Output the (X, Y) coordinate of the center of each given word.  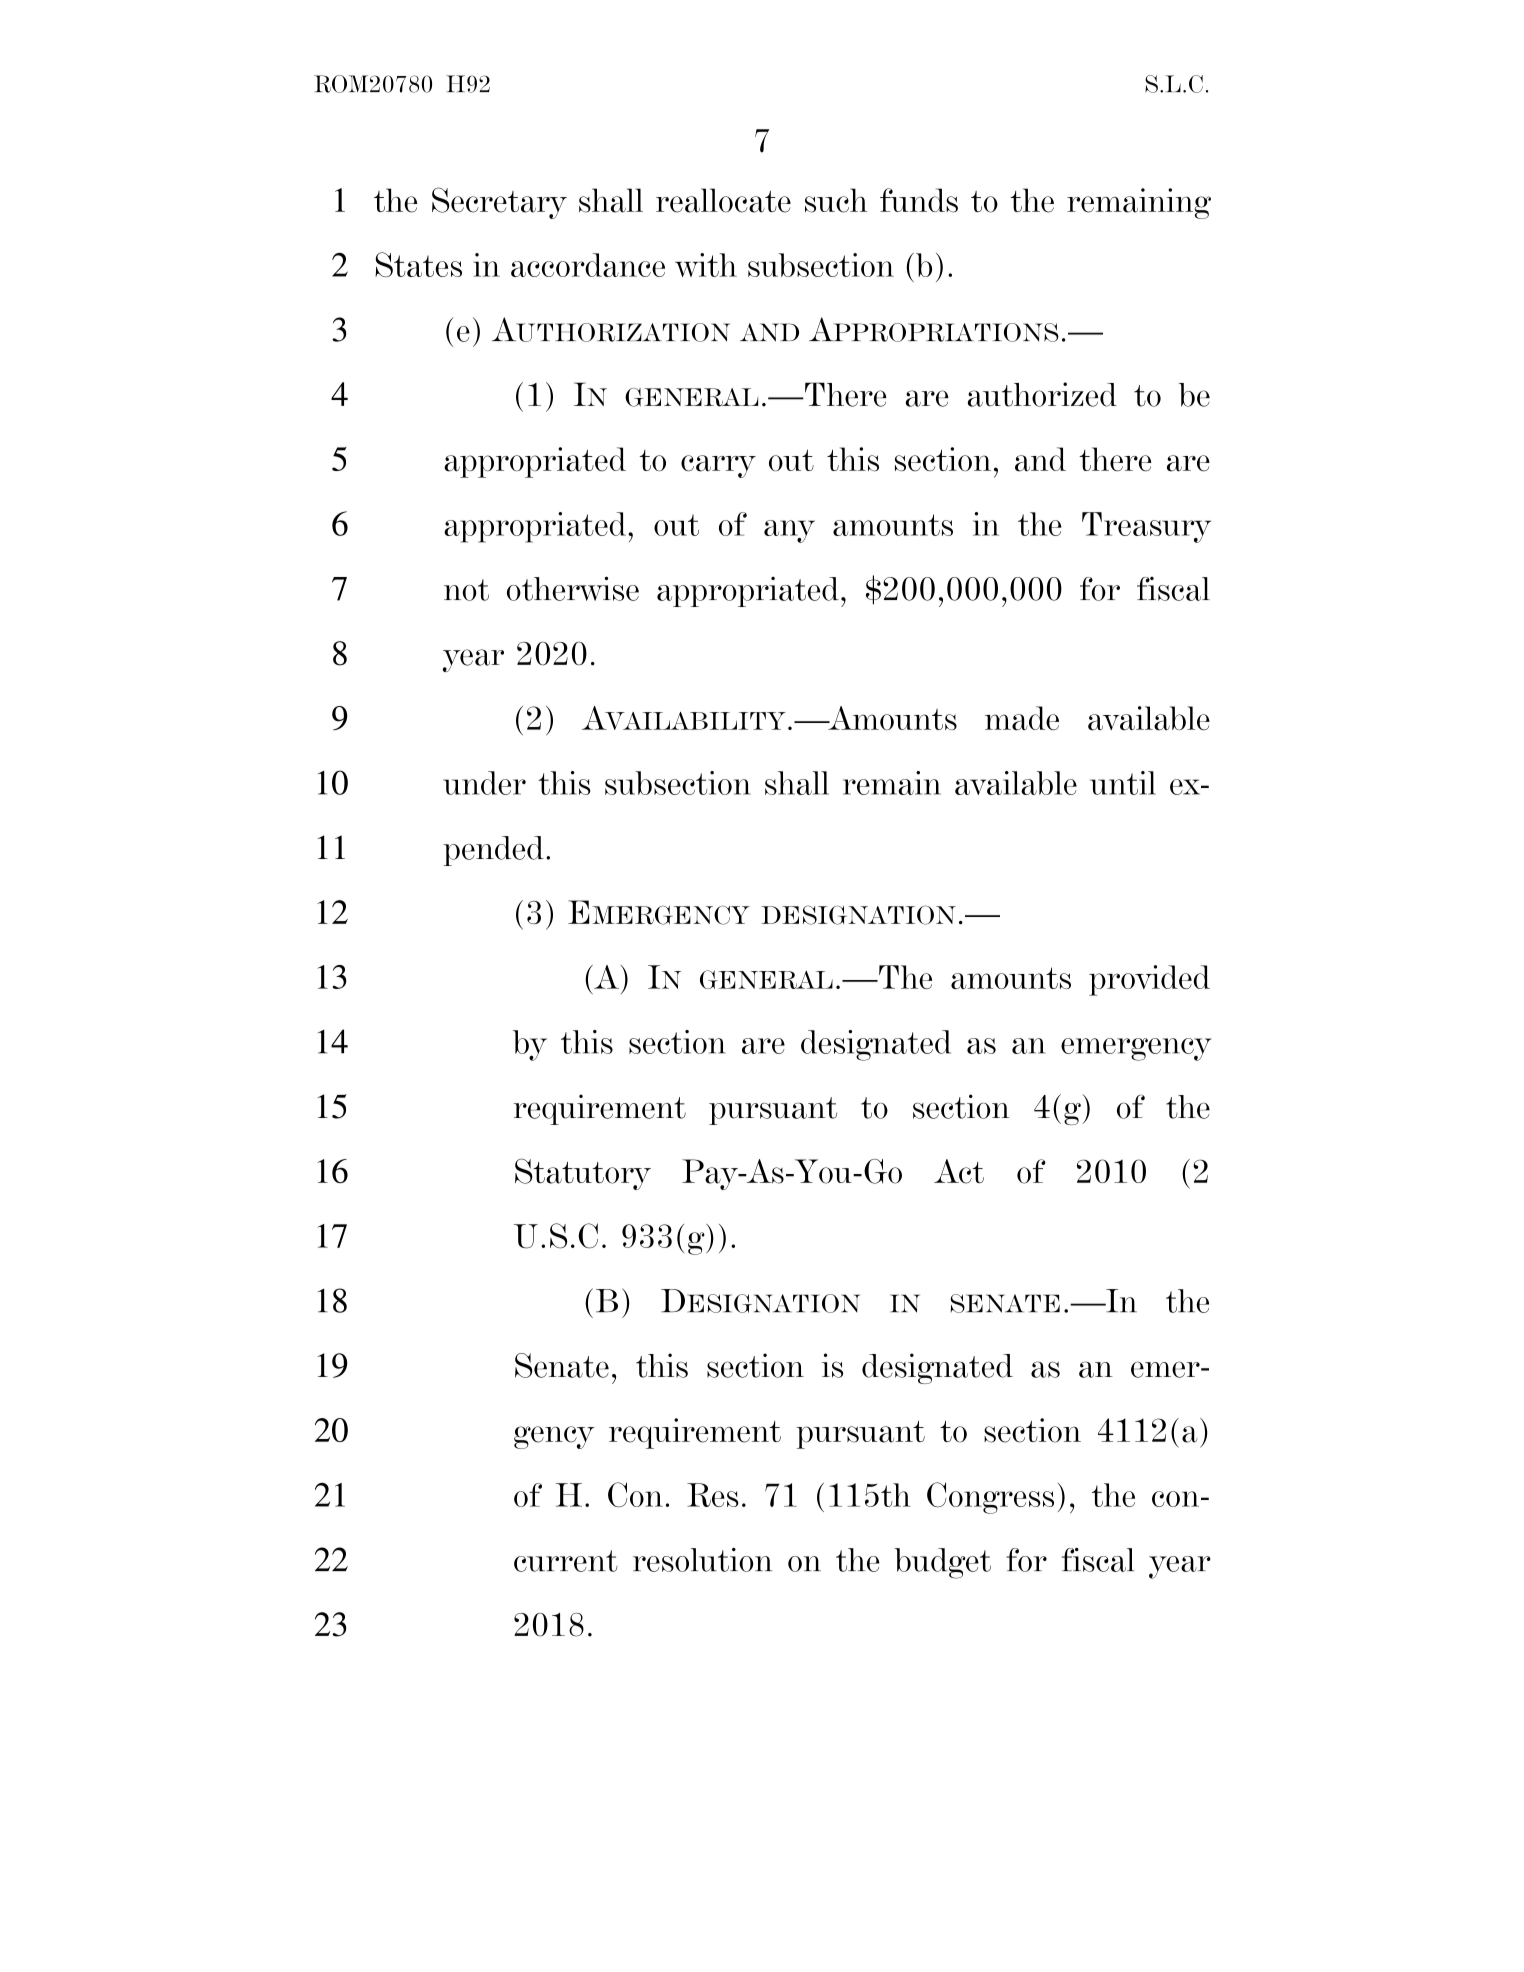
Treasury (1146, 527)
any (789, 531)
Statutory (583, 1174)
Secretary (499, 203)
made (1022, 718)
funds (919, 200)
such (836, 200)
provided (1149, 980)
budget (942, 1563)
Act (959, 1171)
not (466, 590)
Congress (990, 1498)
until (1123, 783)
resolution (702, 1560)
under (484, 783)
